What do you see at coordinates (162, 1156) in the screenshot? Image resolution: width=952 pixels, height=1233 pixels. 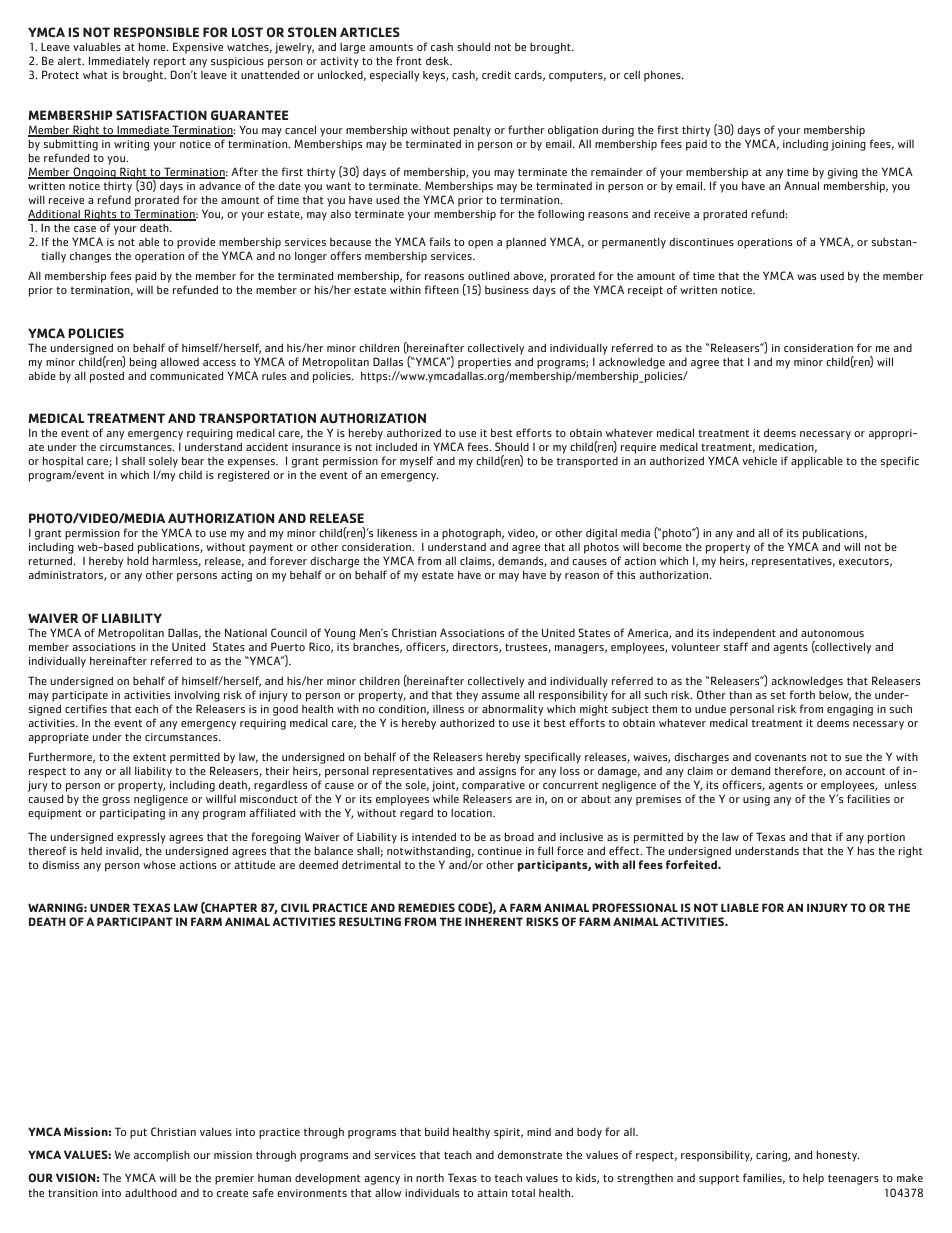 I see `accomplish` at bounding box center [162, 1156].
